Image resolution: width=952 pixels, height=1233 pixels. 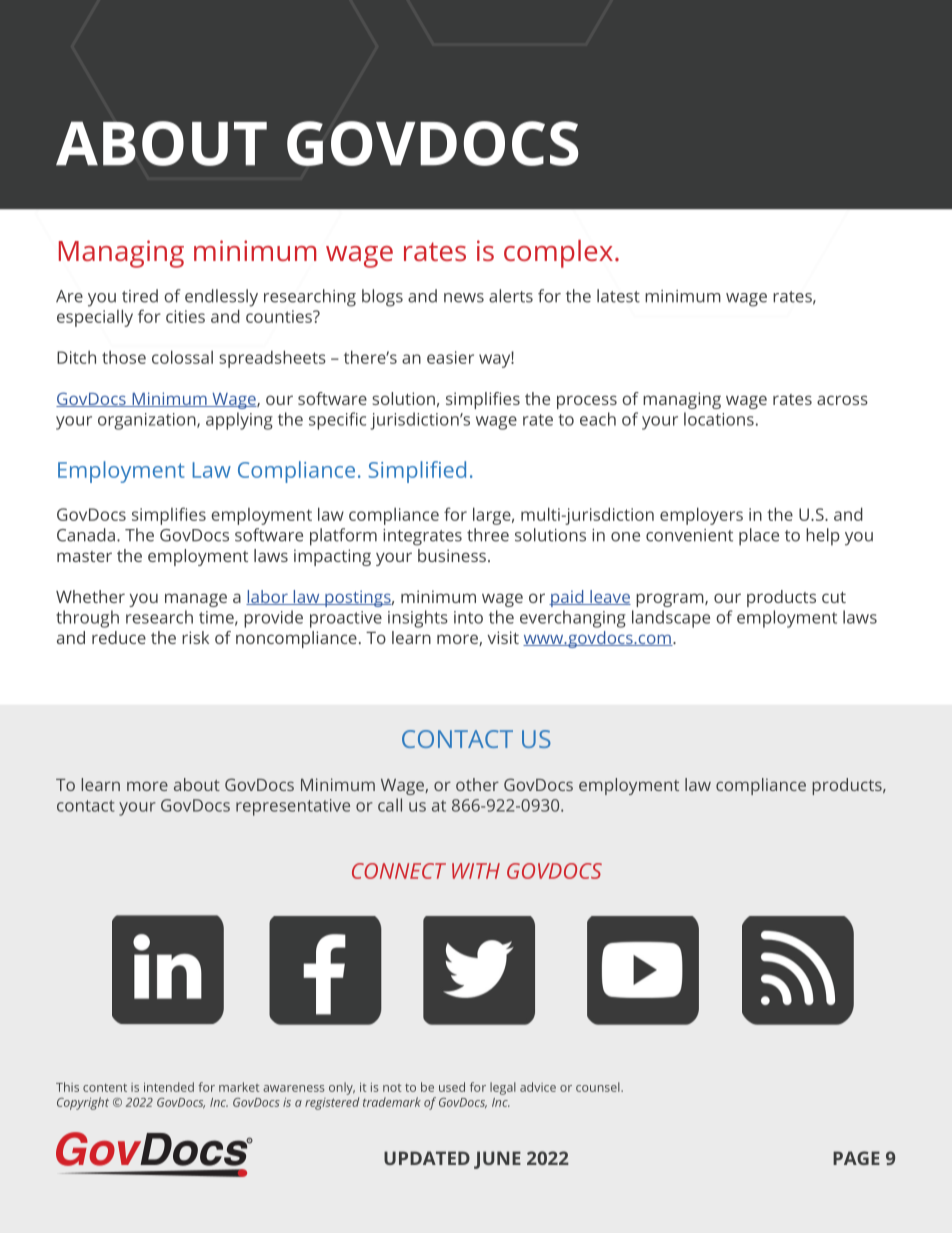 What do you see at coordinates (464, 298) in the page?
I see `news` at bounding box center [464, 298].
